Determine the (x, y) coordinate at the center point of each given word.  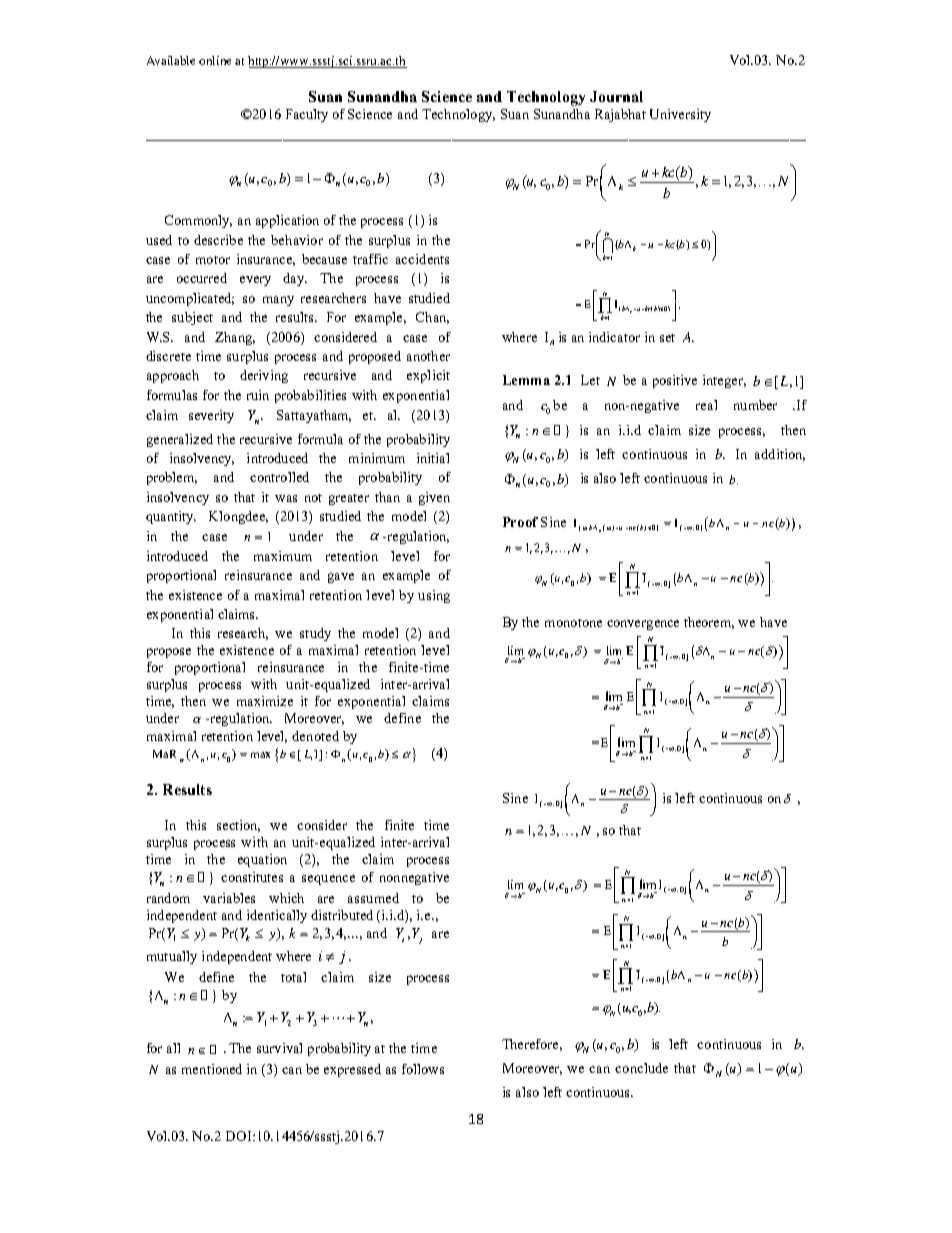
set (667, 338)
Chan (432, 318)
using (434, 596)
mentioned (212, 1069)
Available (171, 60)
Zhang (235, 338)
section (238, 826)
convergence (643, 625)
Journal (616, 96)
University (680, 115)
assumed (373, 898)
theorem (709, 623)
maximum (283, 556)
